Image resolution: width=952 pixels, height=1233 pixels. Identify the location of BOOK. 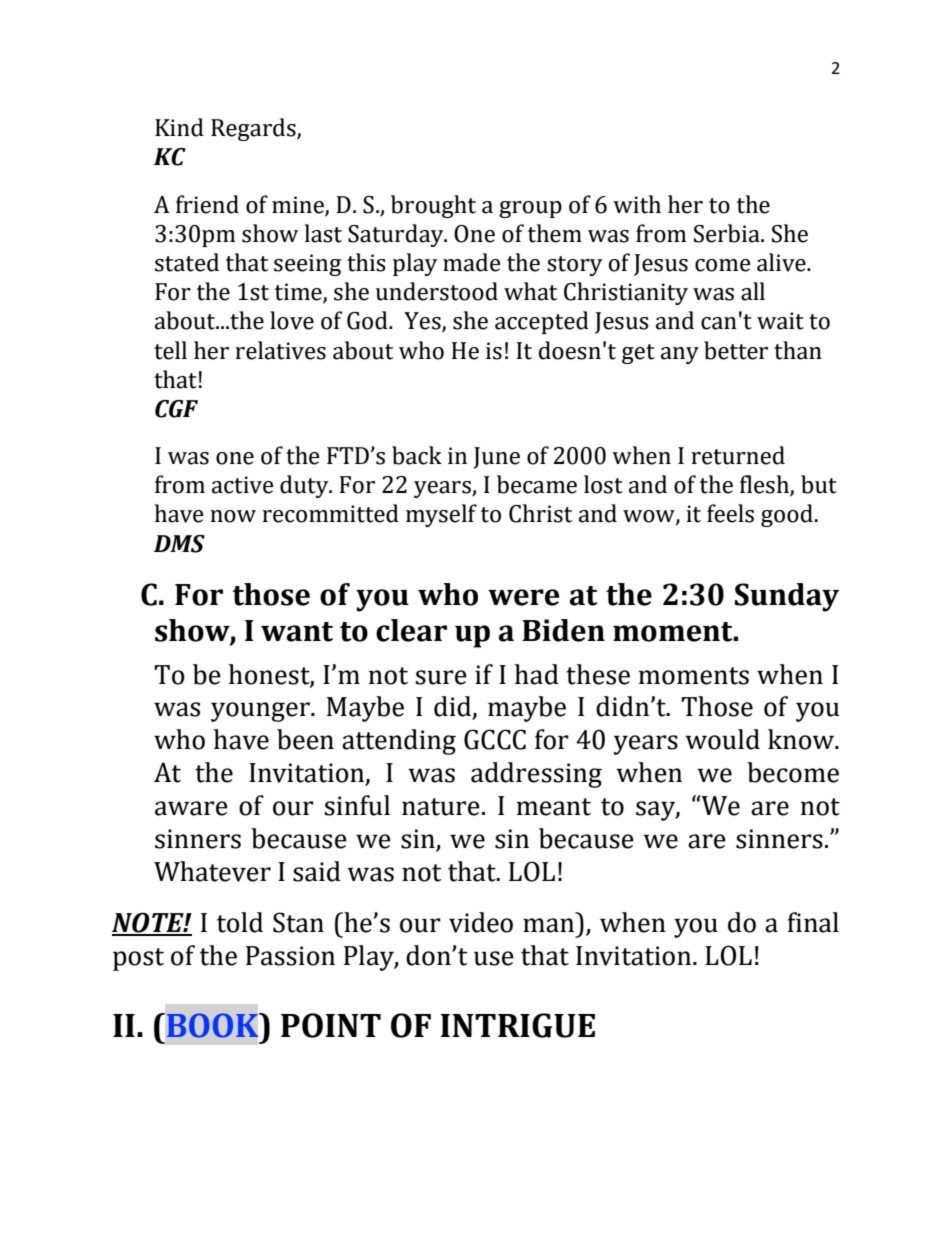
(212, 1025).
